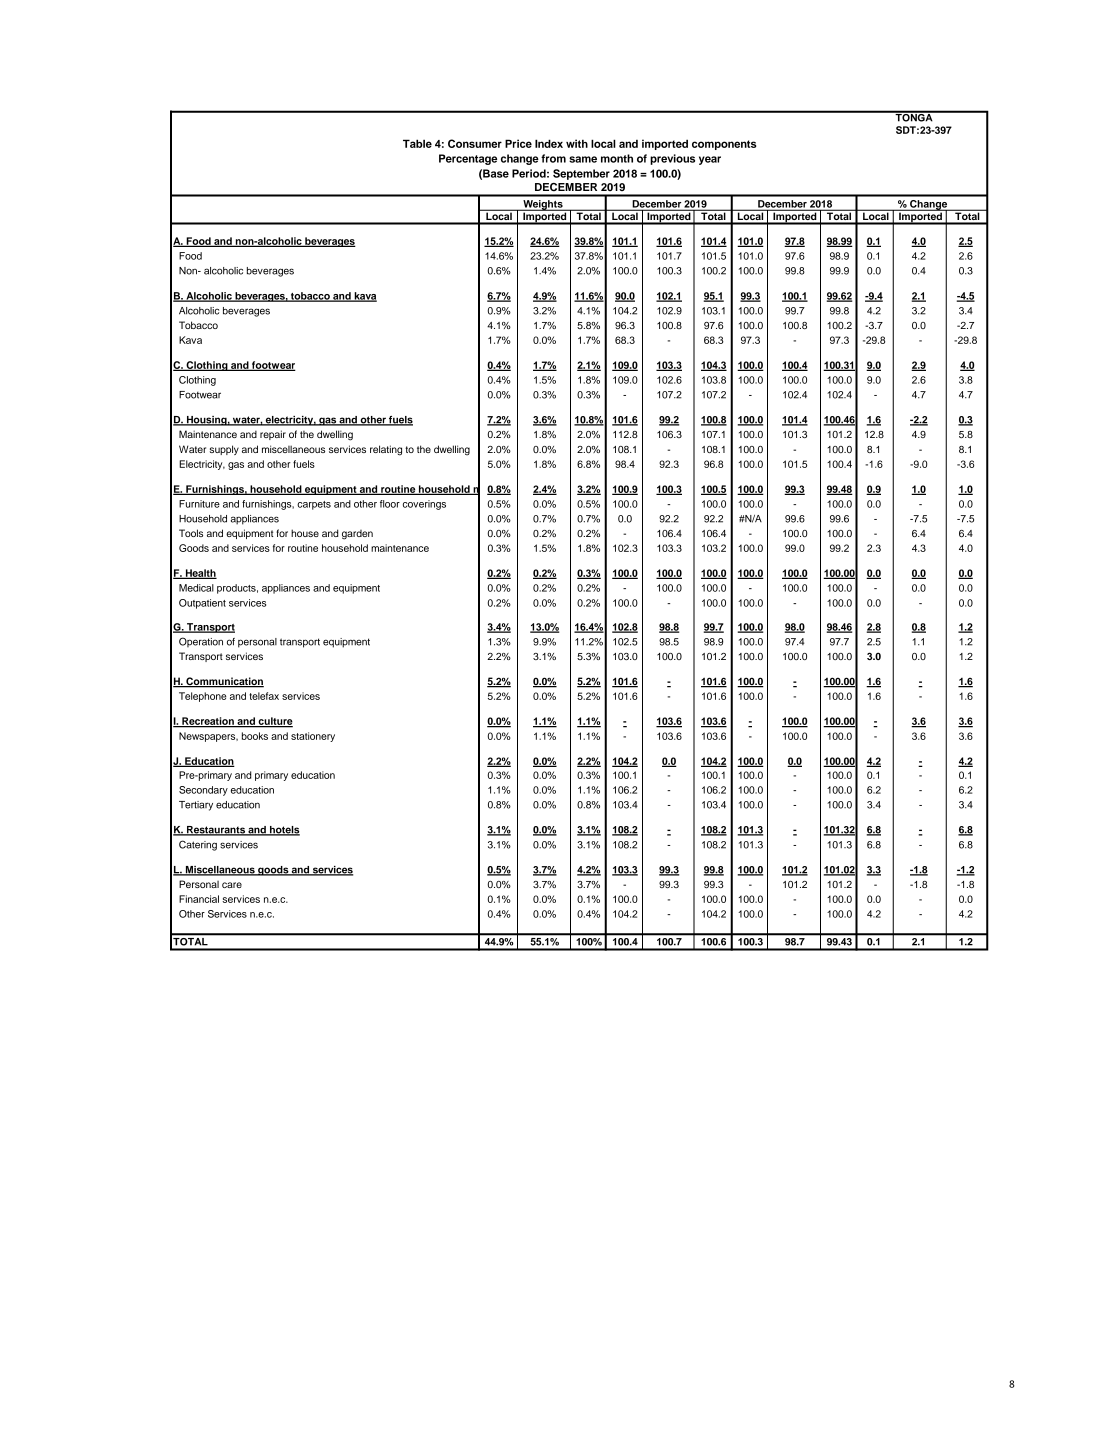  I want to click on Table, so click(417, 143).
